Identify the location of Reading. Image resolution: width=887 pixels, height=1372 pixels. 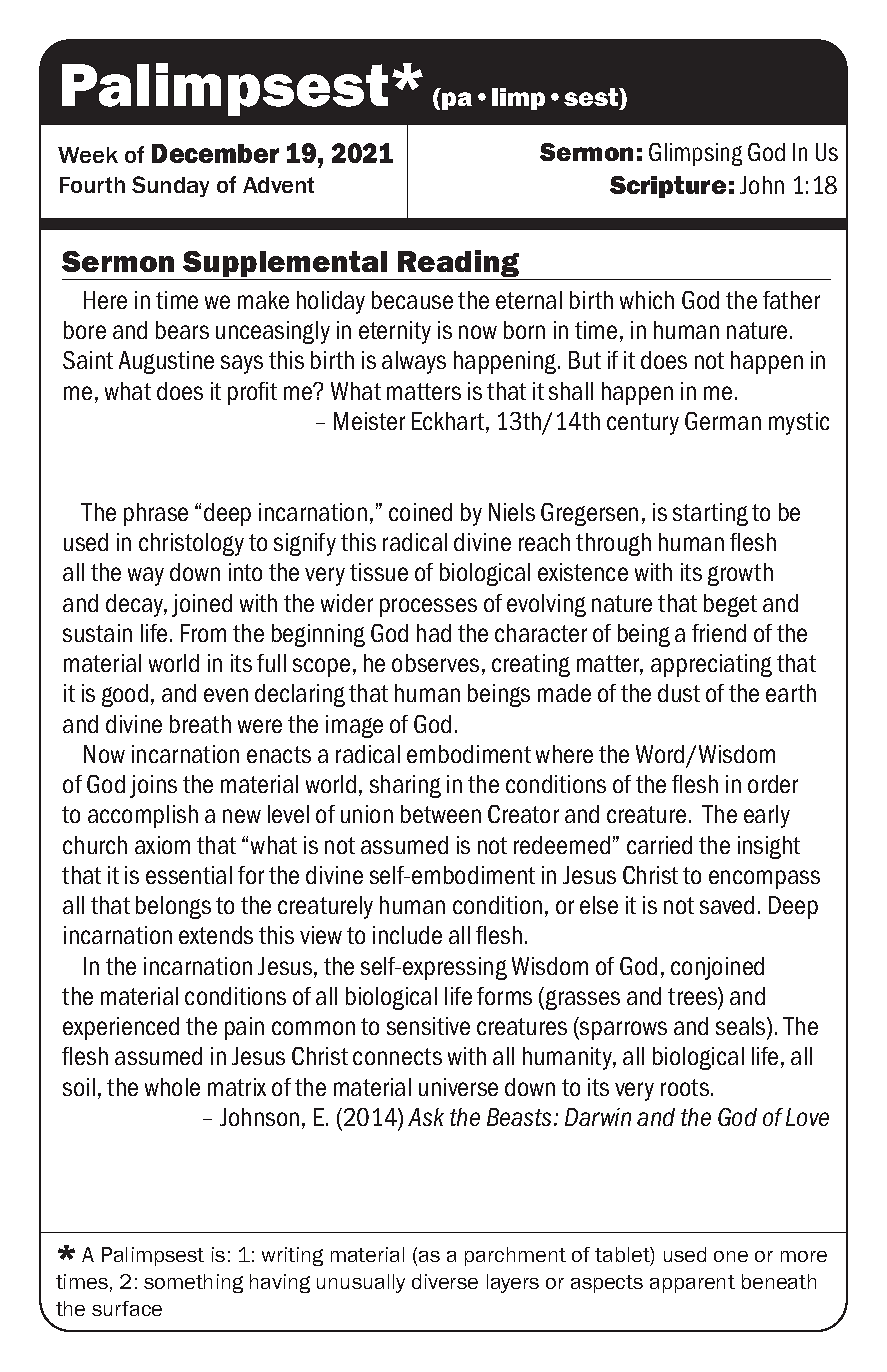
(458, 265).
